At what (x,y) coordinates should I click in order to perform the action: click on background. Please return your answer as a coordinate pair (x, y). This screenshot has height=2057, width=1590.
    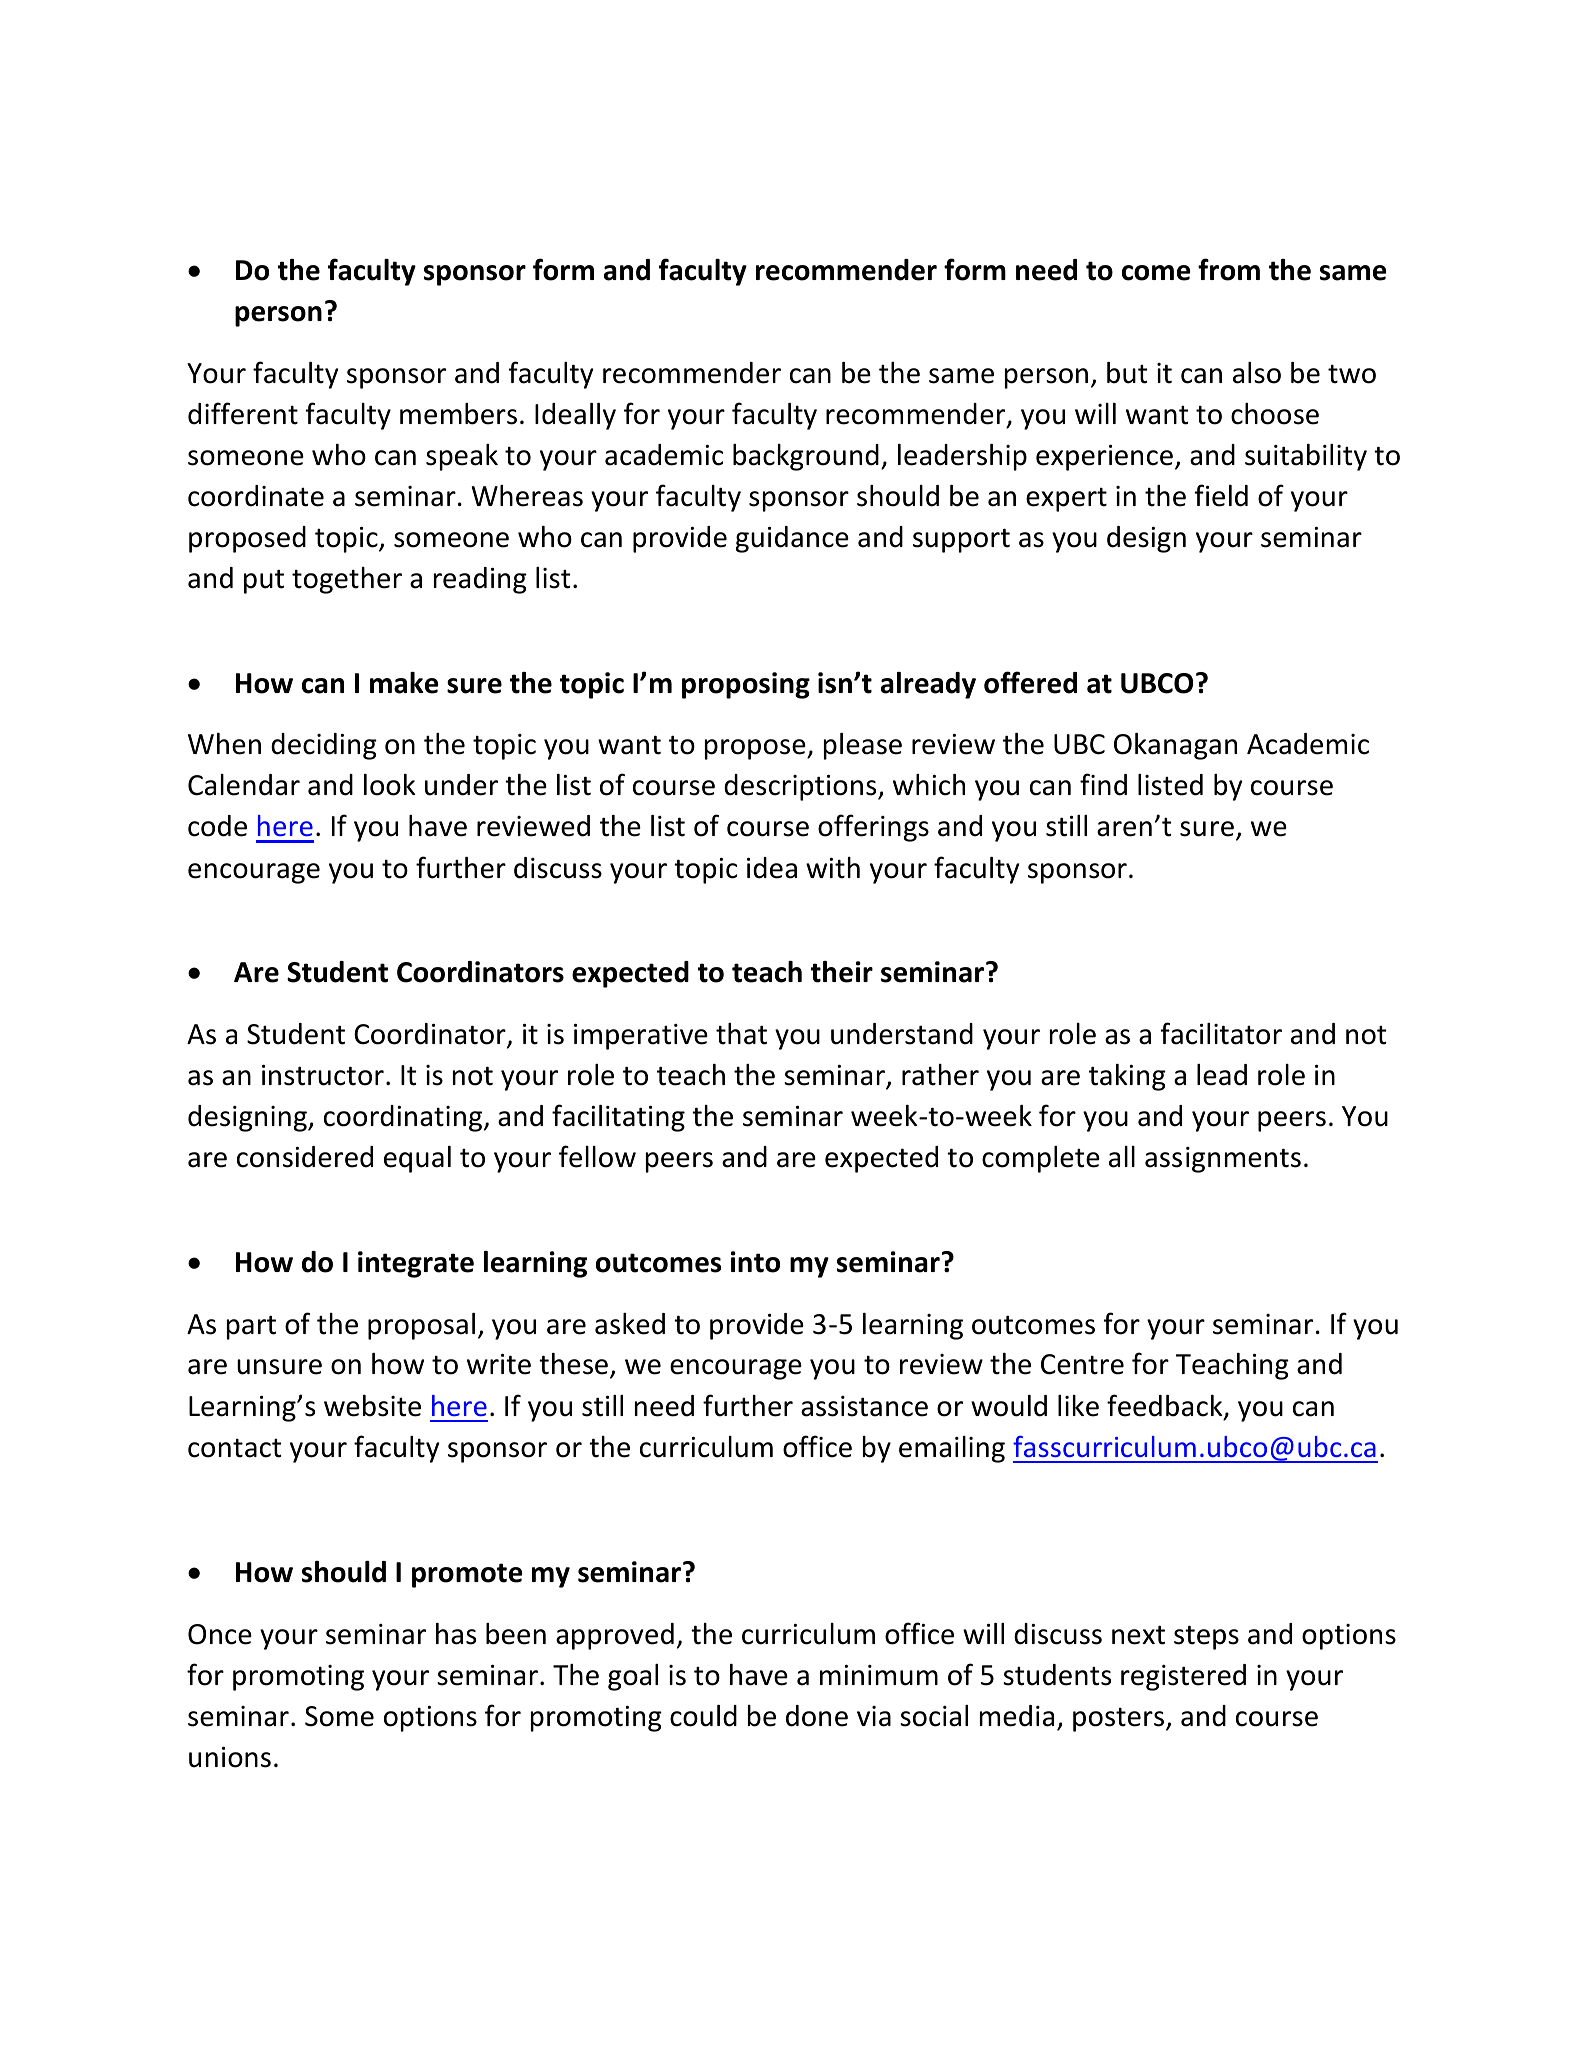
    Looking at the image, I should click on (806, 457).
